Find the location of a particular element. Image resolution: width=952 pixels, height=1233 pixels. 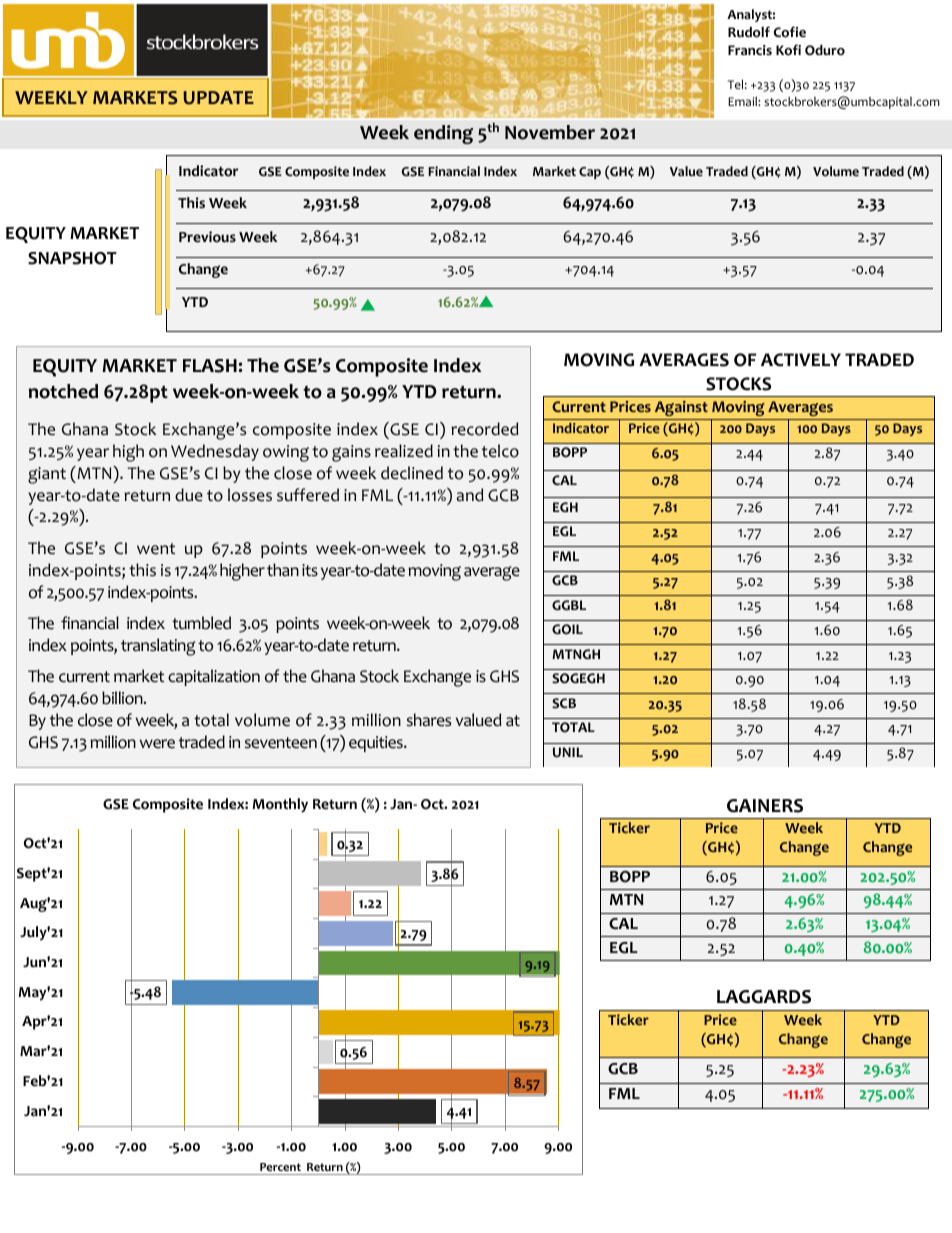

were is located at coordinates (157, 744).
